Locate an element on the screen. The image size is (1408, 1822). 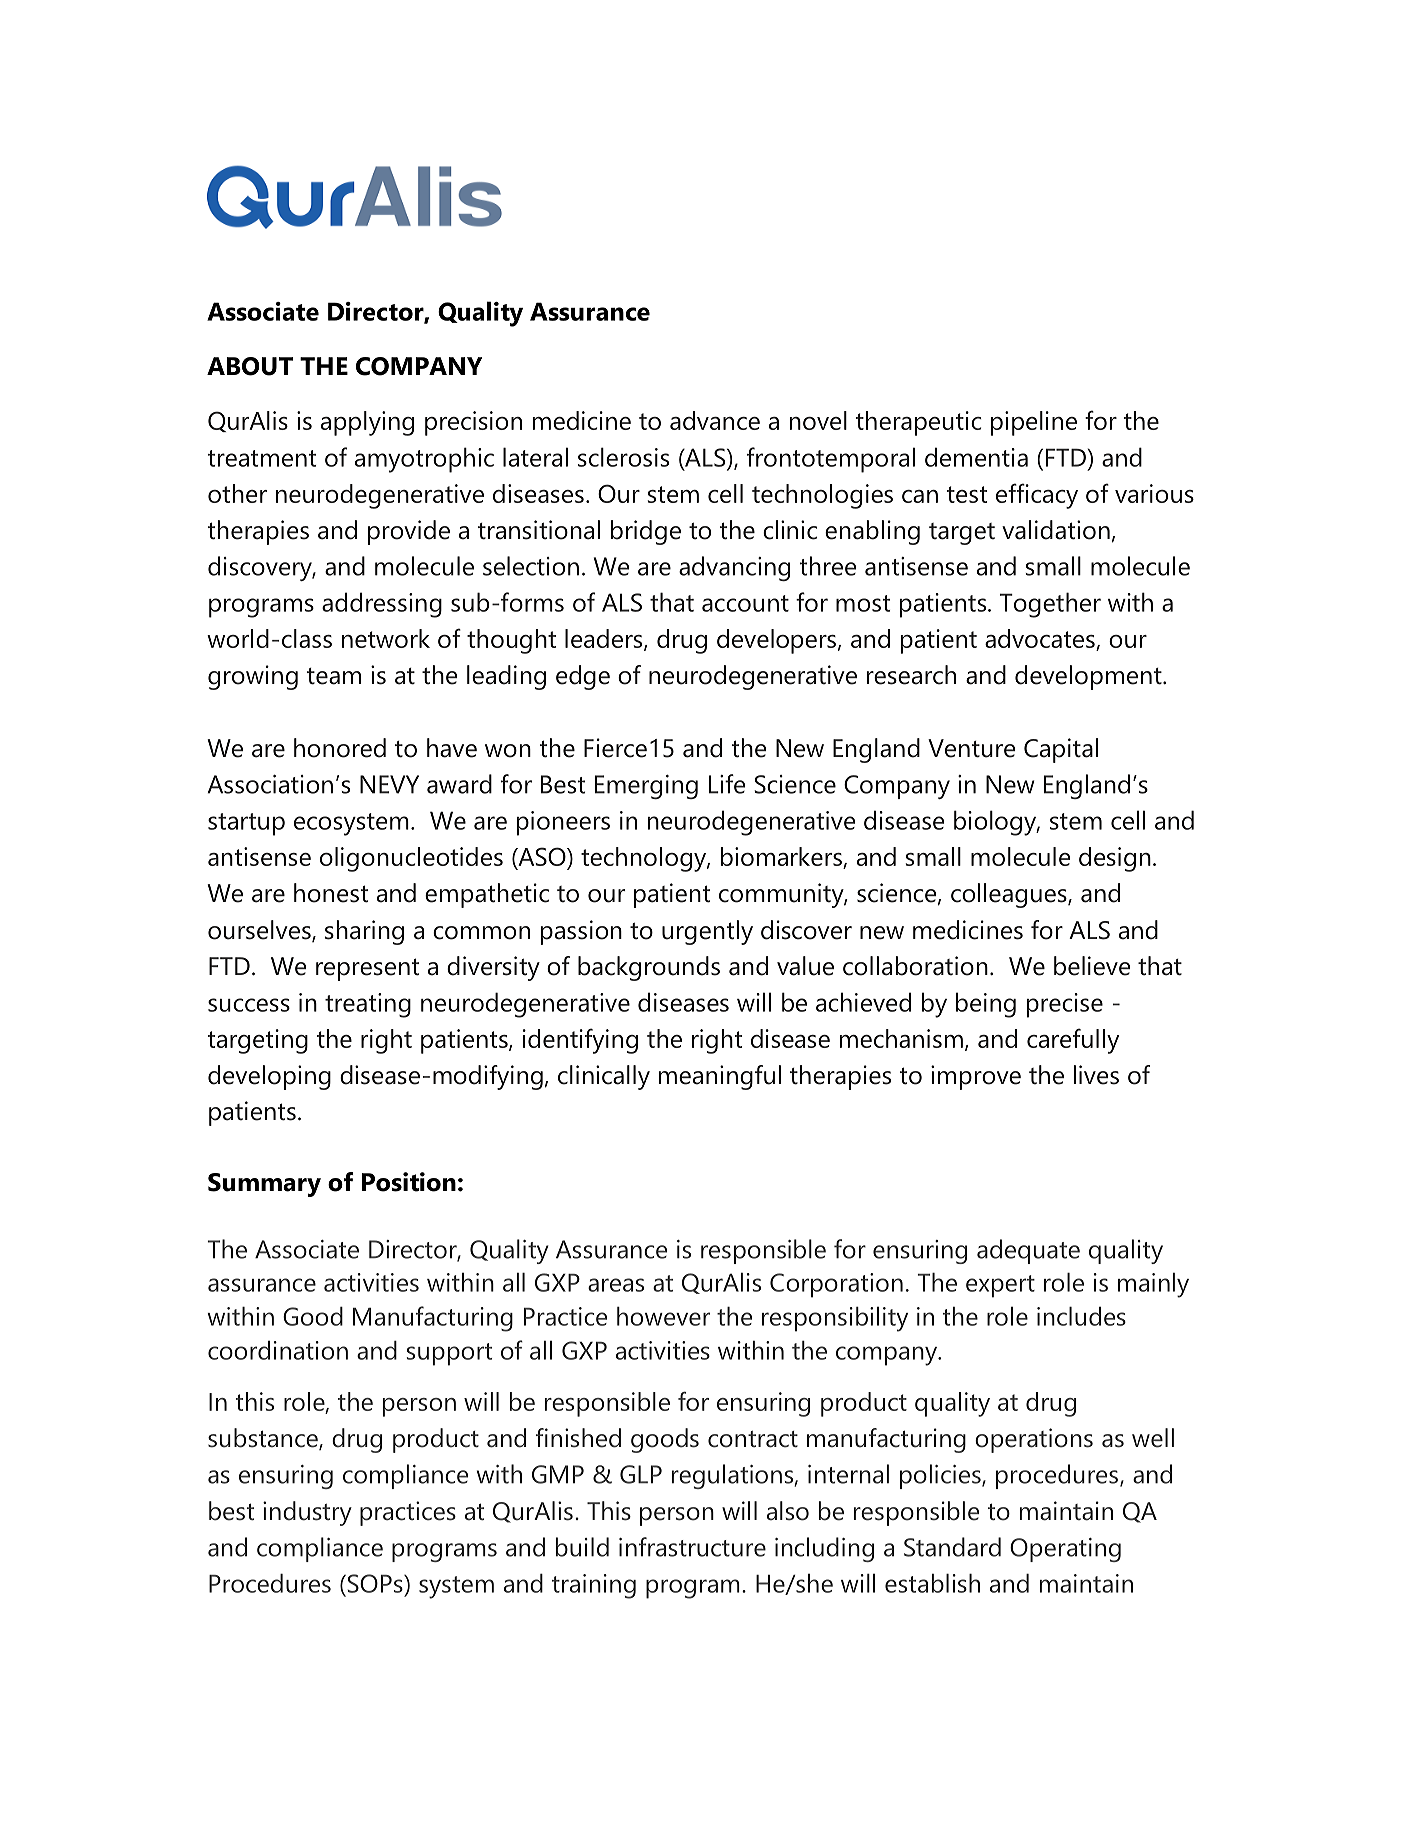
advance is located at coordinates (715, 420).
